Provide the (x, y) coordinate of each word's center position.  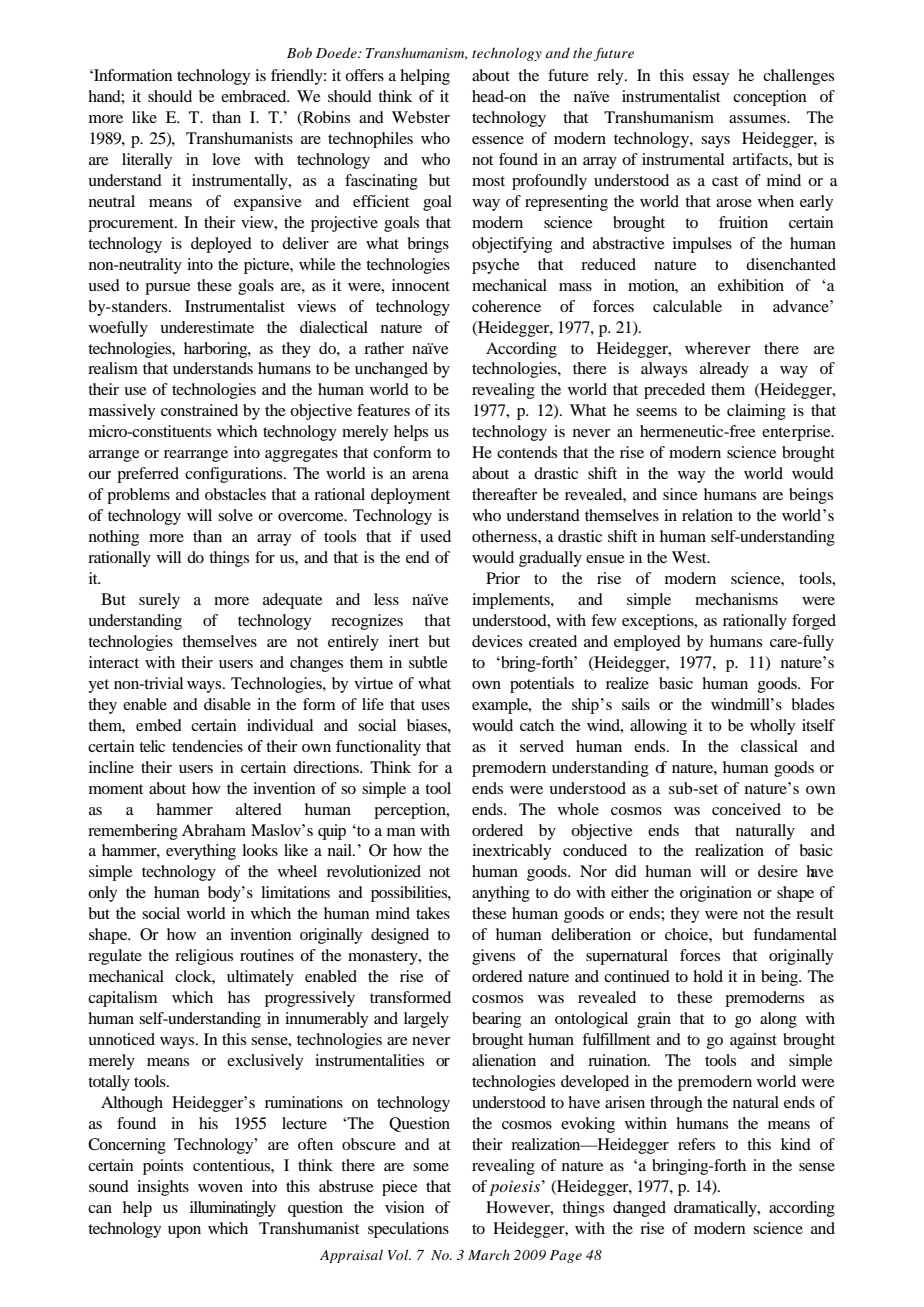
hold (708, 976)
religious (204, 957)
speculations (408, 1230)
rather (384, 348)
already (724, 370)
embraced (255, 96)
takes (433, 913)
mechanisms (736, 599)
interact (114, 662)
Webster (421, 117)
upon (184, 1232)
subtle (428, 662)
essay (711, 79)
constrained (199, 410)
